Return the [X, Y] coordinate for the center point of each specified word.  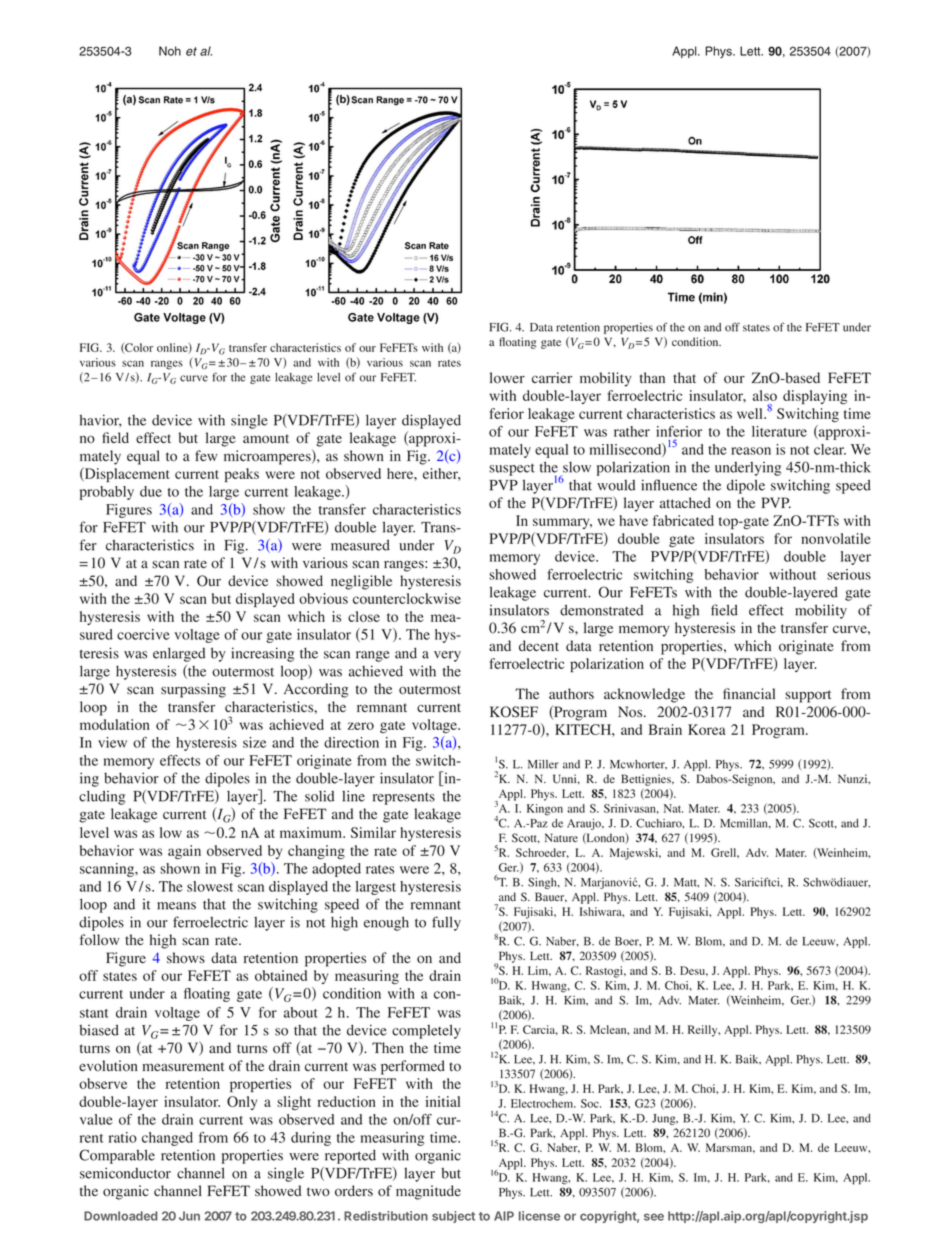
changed [167, 1139]
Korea [707, 729]
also [765, 395]
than [652, 377]
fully [446, 923]
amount [266, 439]
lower [507, 378]
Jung [665, 1119]
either [442, 474]
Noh [170, 51]
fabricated [683, 520]
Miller [543, 764]
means [176, 906]
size [254, 742]
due [151, 491]
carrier [552, 377]
